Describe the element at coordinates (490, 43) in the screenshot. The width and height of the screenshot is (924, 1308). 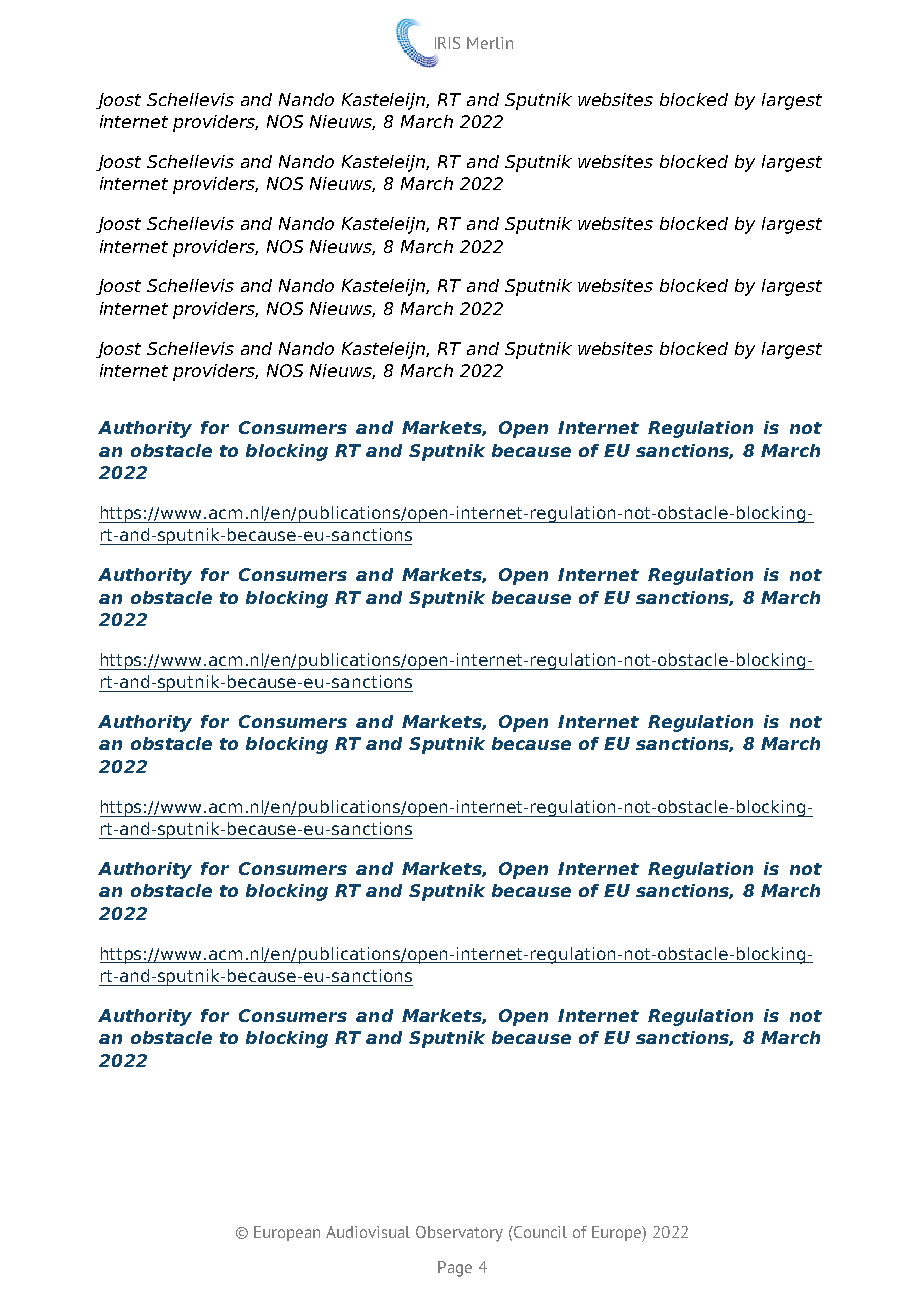
I see `Merlin` at that location.
